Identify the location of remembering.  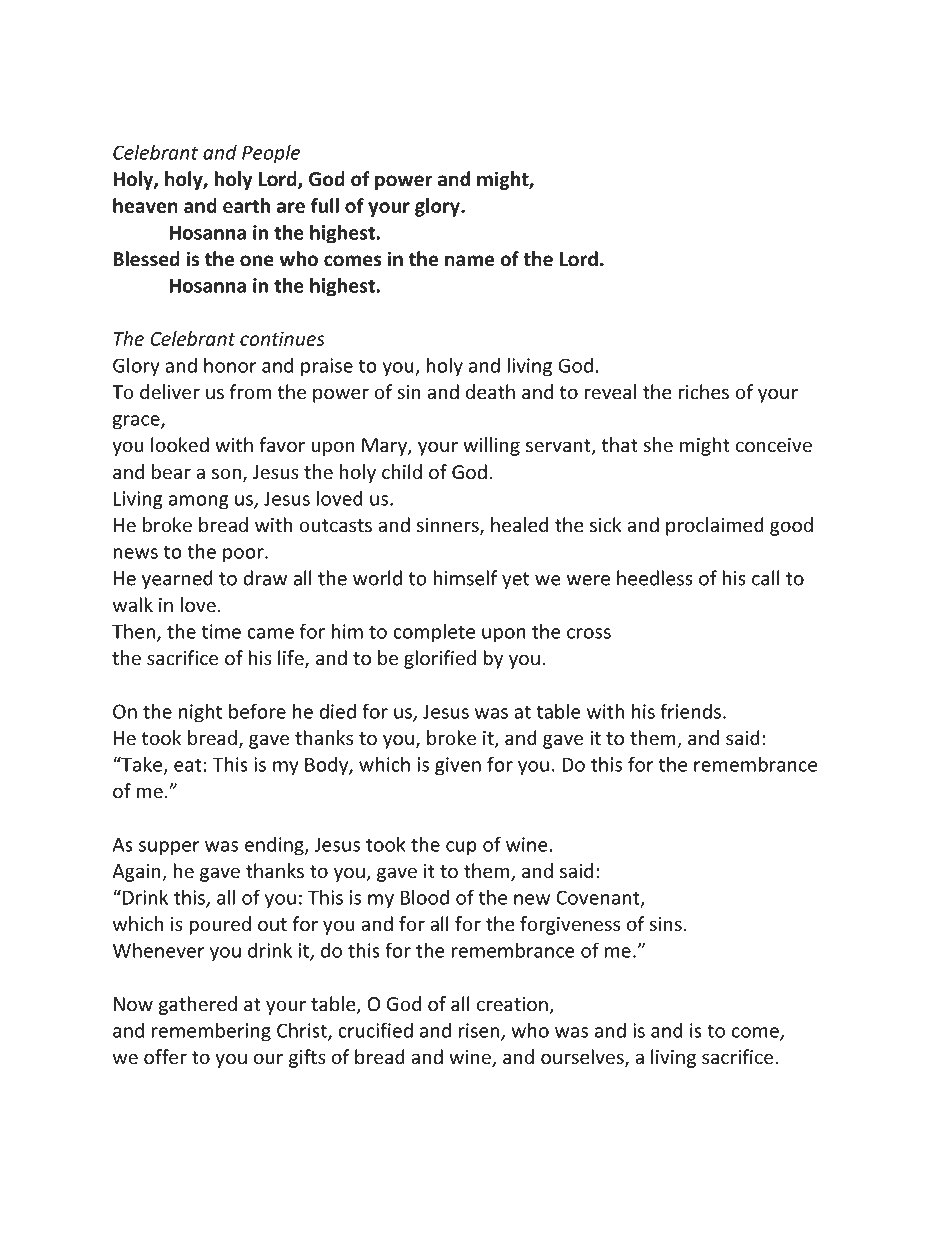
(211, 1032).
